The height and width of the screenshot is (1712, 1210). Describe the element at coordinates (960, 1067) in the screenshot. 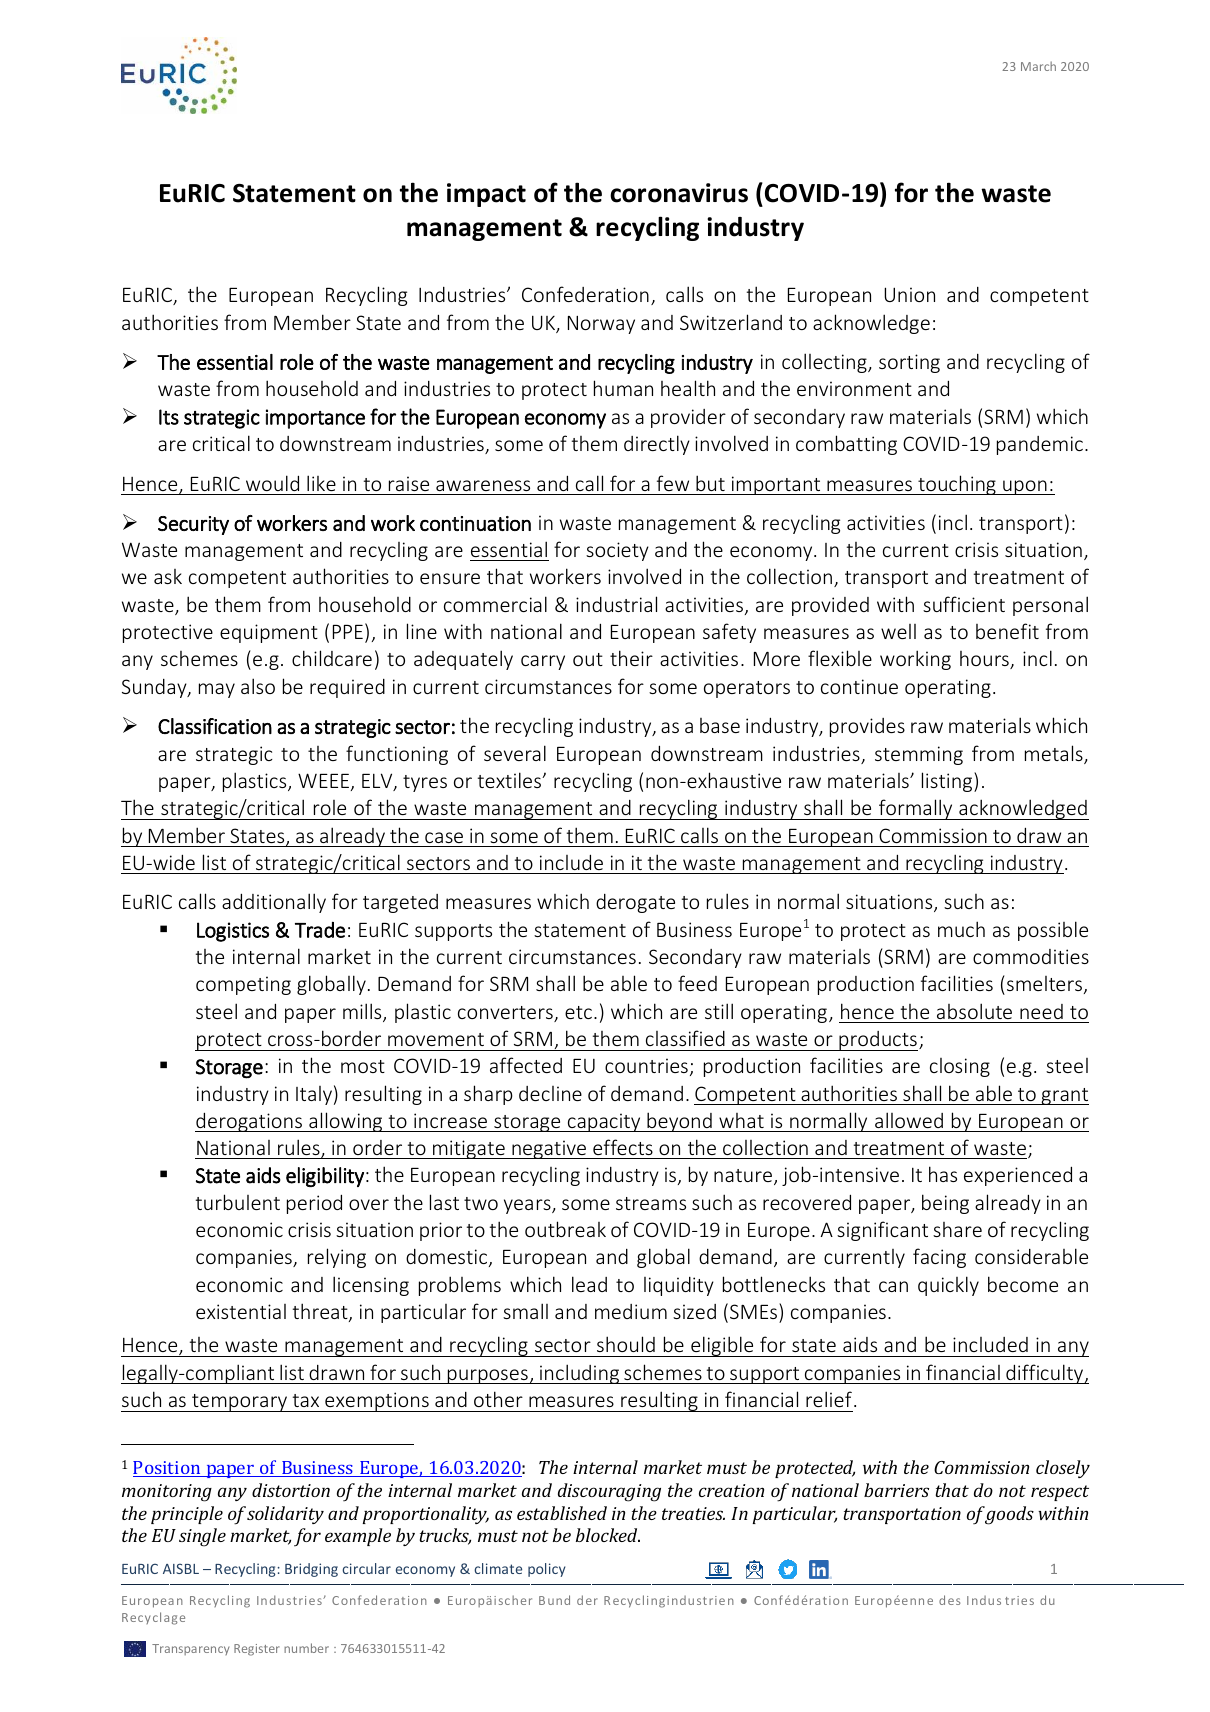

I see `closing` at that location.
